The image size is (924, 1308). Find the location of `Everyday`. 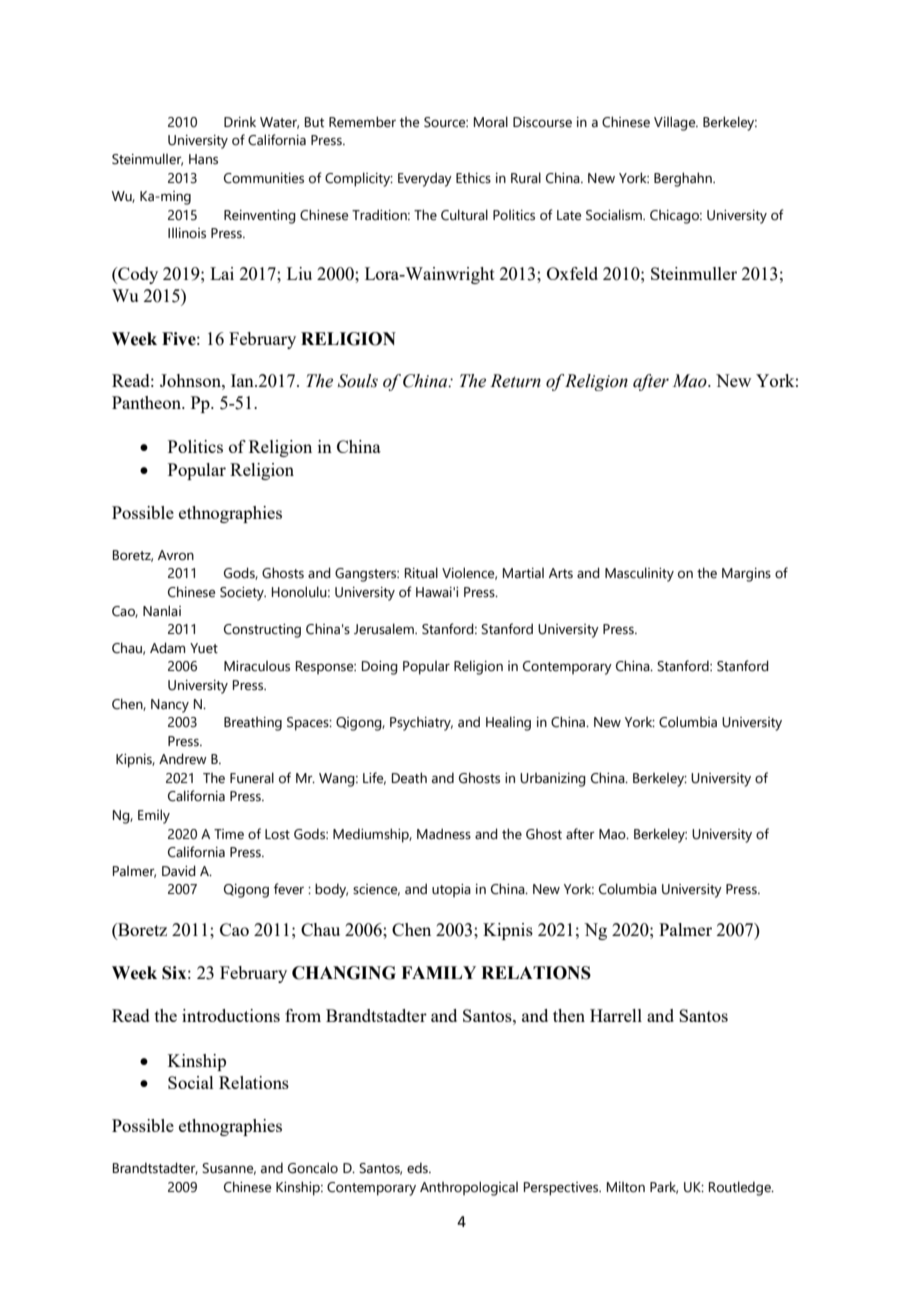

Everyday is located at coordinates (425, 179).
